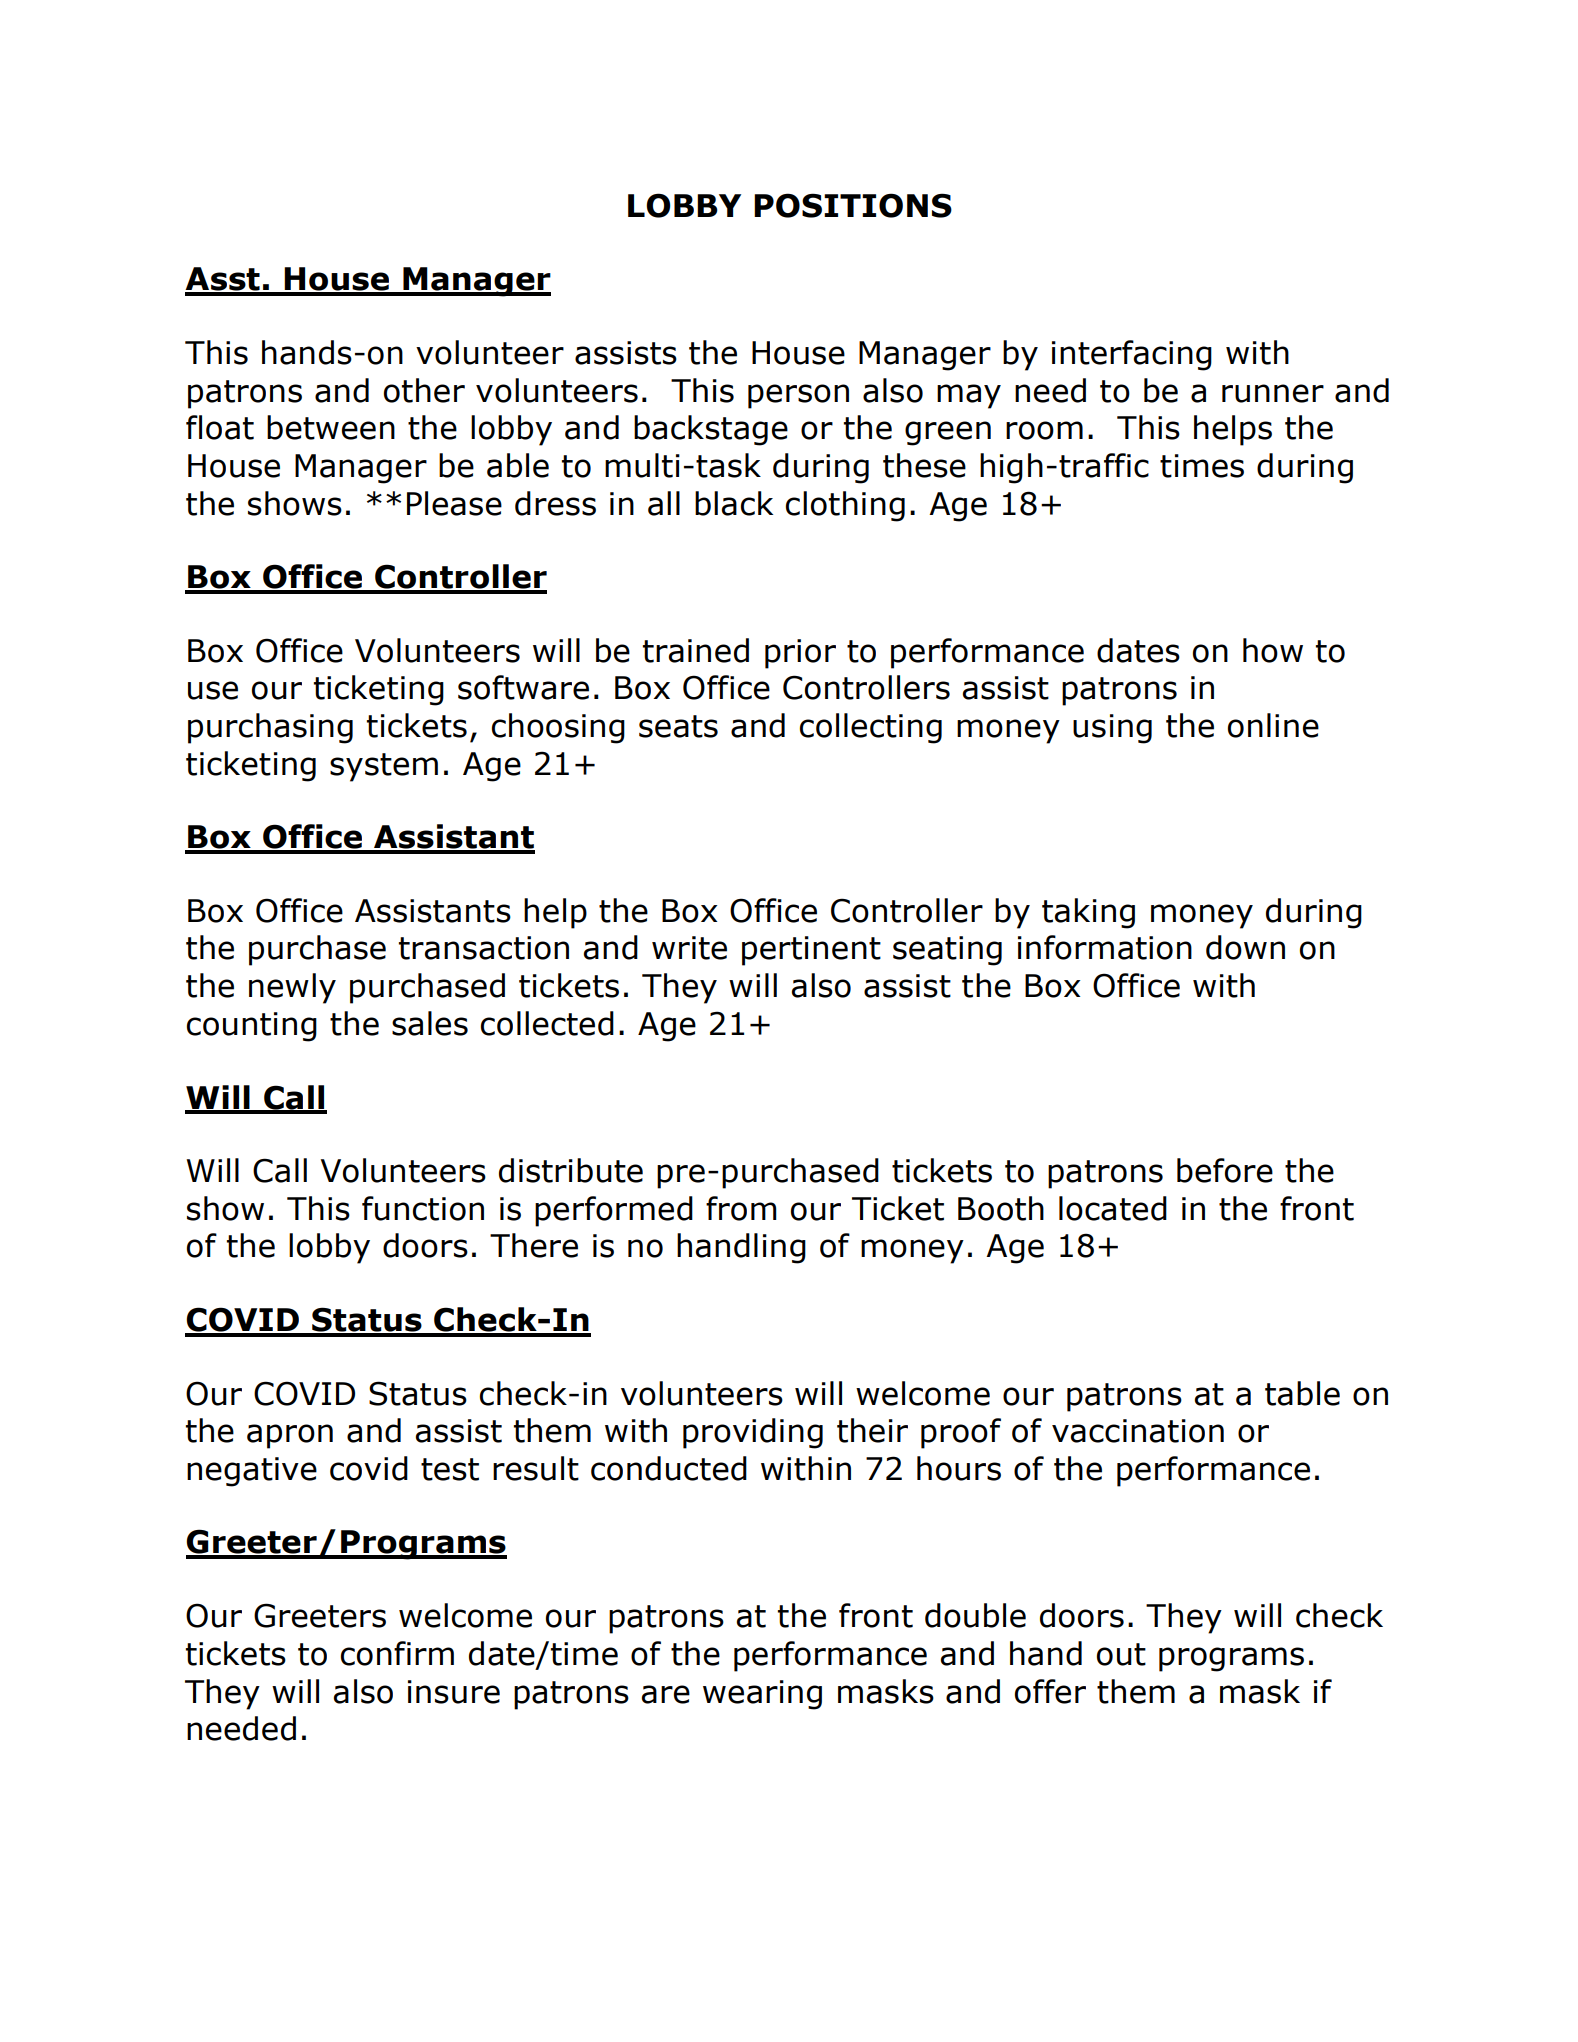 Image resolution: width=1578 pixels, height=2042 pixels. I want to click on Please, so click(454, 503).
